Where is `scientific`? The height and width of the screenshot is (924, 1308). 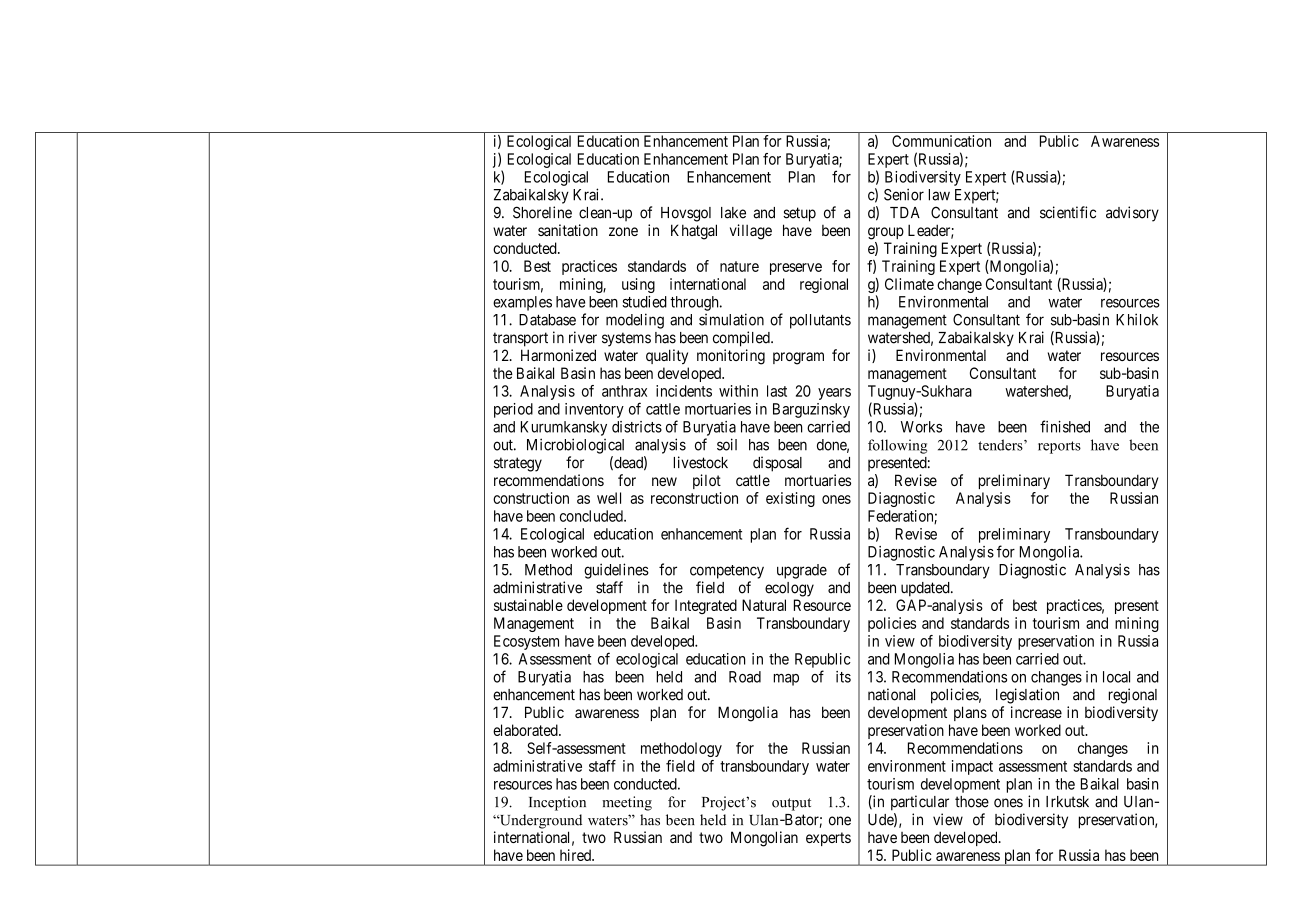 scientific is located at coordinates (1068, 212).
